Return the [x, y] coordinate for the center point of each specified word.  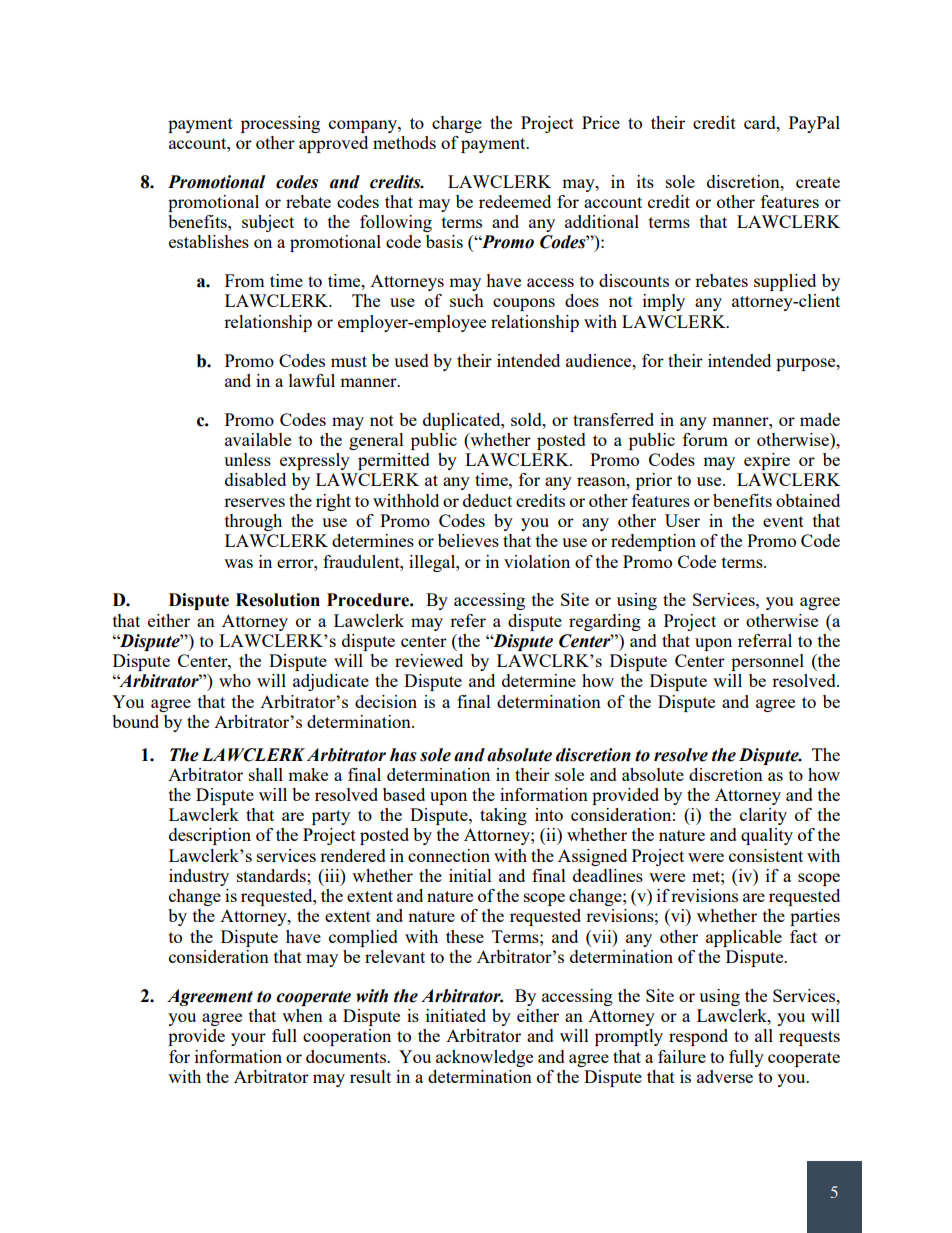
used [411, 360]
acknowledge [484, 1058]
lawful [312, 380]
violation [537, 561]
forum [705, 439]
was [238, 563]
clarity [763, 816]
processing [280, 124]
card [761, 122]
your [248, 1039]
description [210, 836]
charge [457, 124]
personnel [767, 662]
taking [503, 816]
